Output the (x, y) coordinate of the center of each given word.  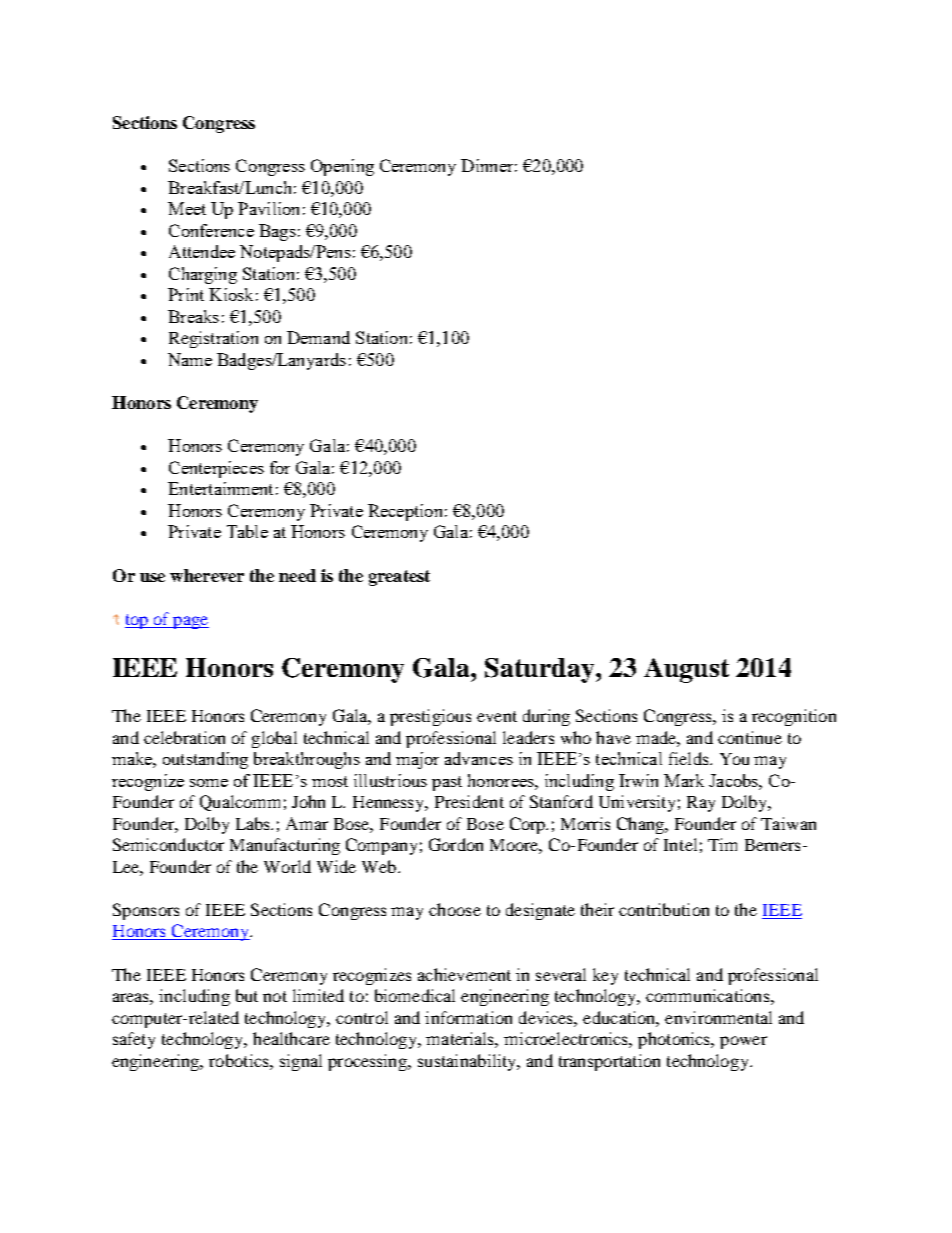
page (190, 622)
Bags (277, 232)
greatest (399, 578)
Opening (342, 167)
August (686, 670)
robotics (240, 1060)
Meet (187, 208)
